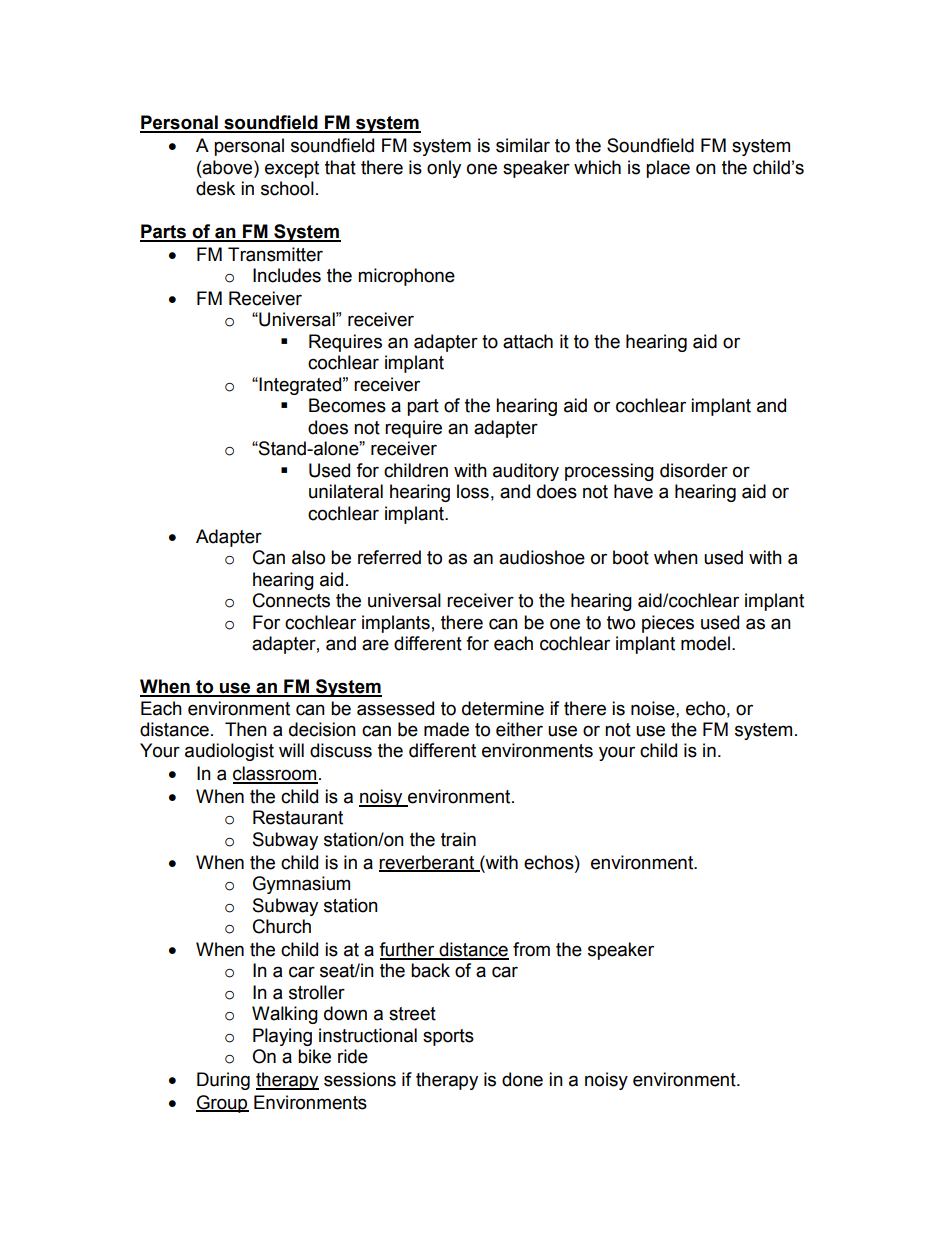 This page has width=952, height=1233. Describe the element at coordinates (448, 1037) in the page. I see `sports` at that location.
